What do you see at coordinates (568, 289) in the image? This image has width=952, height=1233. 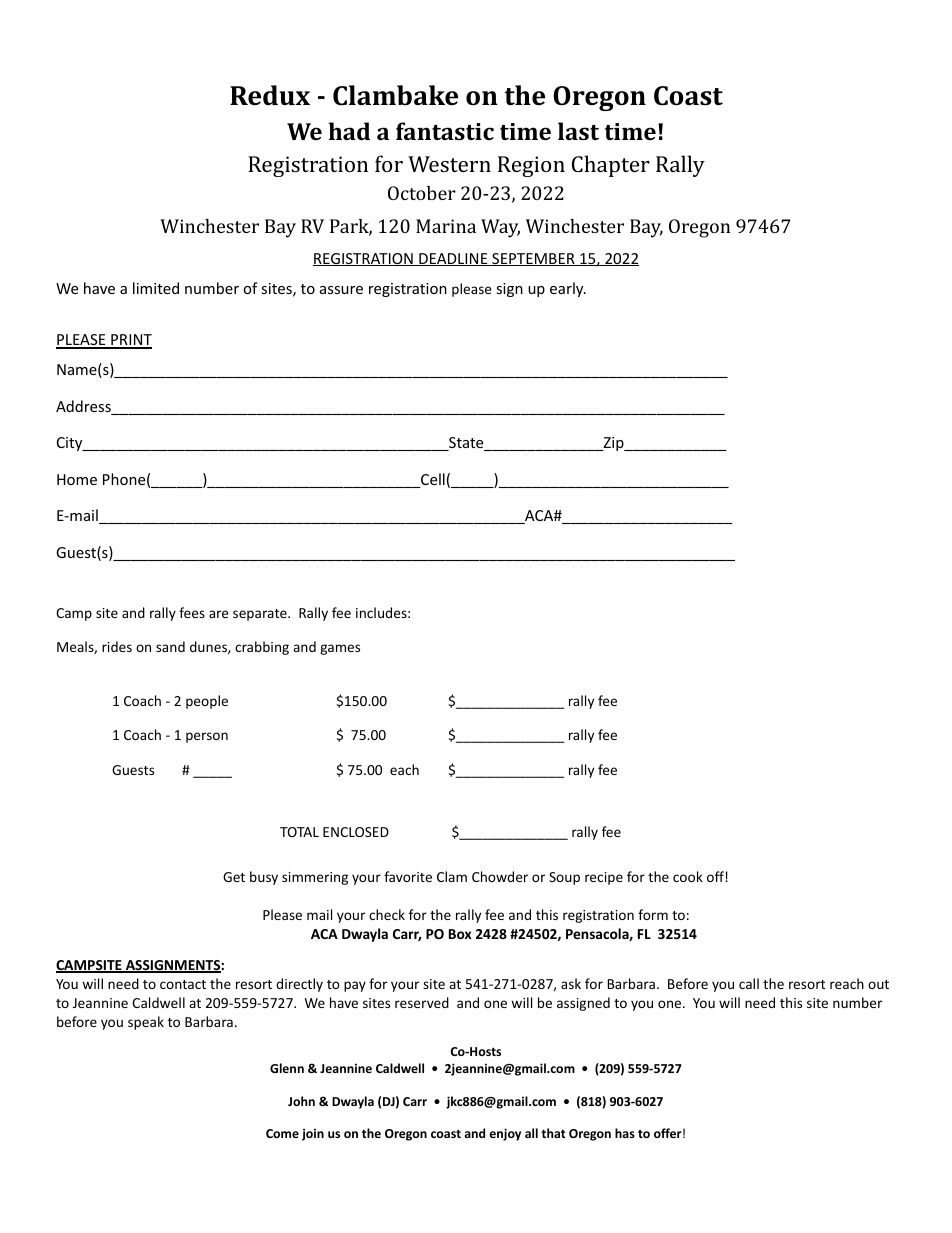 I see `early` at bounding box center [568, 289].
